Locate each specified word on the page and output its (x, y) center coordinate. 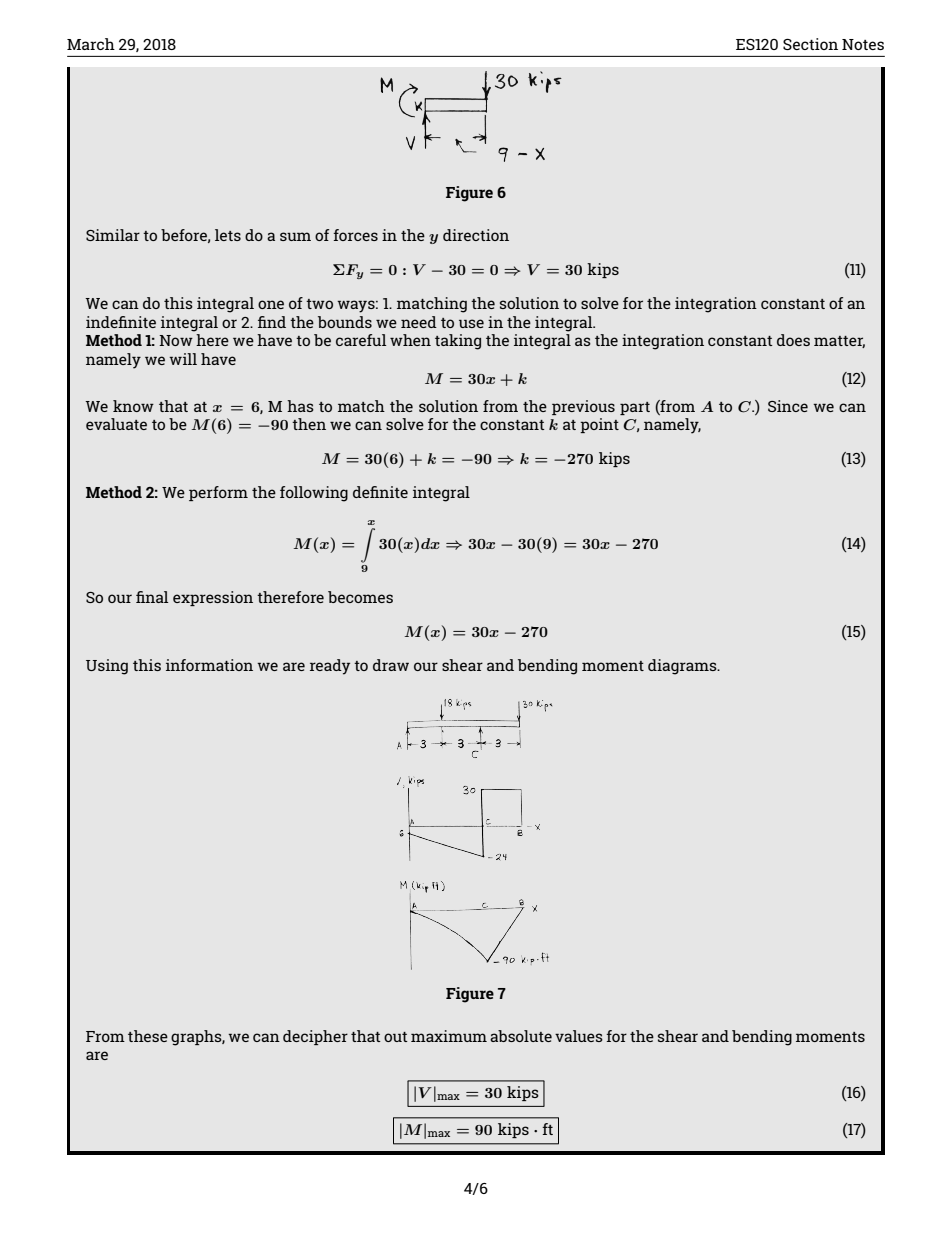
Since (788, 406)
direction (476, 235)
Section (810, 44)
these (148, 1036)
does (793, 340)
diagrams (683, 667)
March (91, 44)
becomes (360, 597)
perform (218, 493)
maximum (449, 1036)
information (209, 665)
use (471, 323)
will (183, 359)
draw (391, 665)
